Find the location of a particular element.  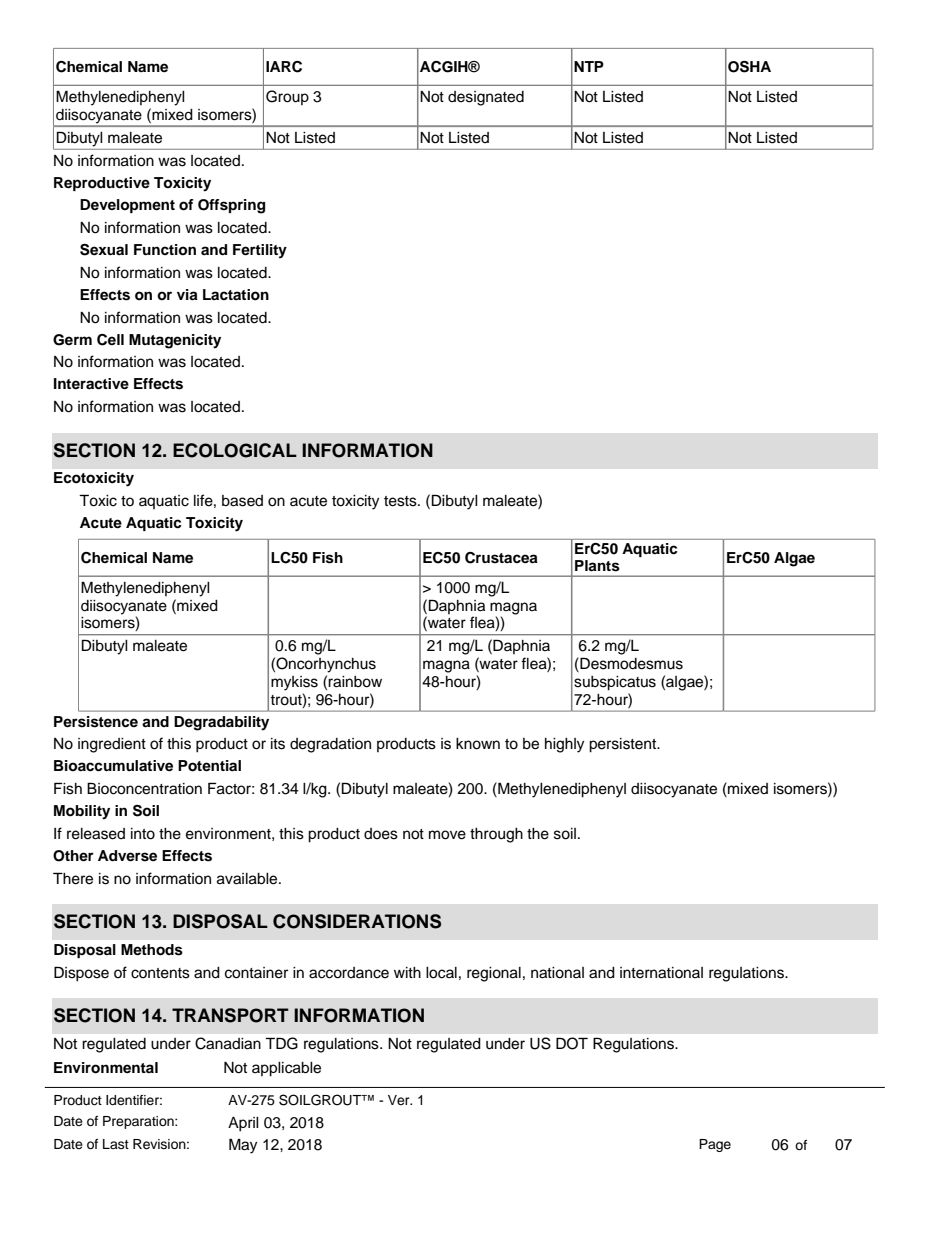

Group is located at coordinates (287, 97).
